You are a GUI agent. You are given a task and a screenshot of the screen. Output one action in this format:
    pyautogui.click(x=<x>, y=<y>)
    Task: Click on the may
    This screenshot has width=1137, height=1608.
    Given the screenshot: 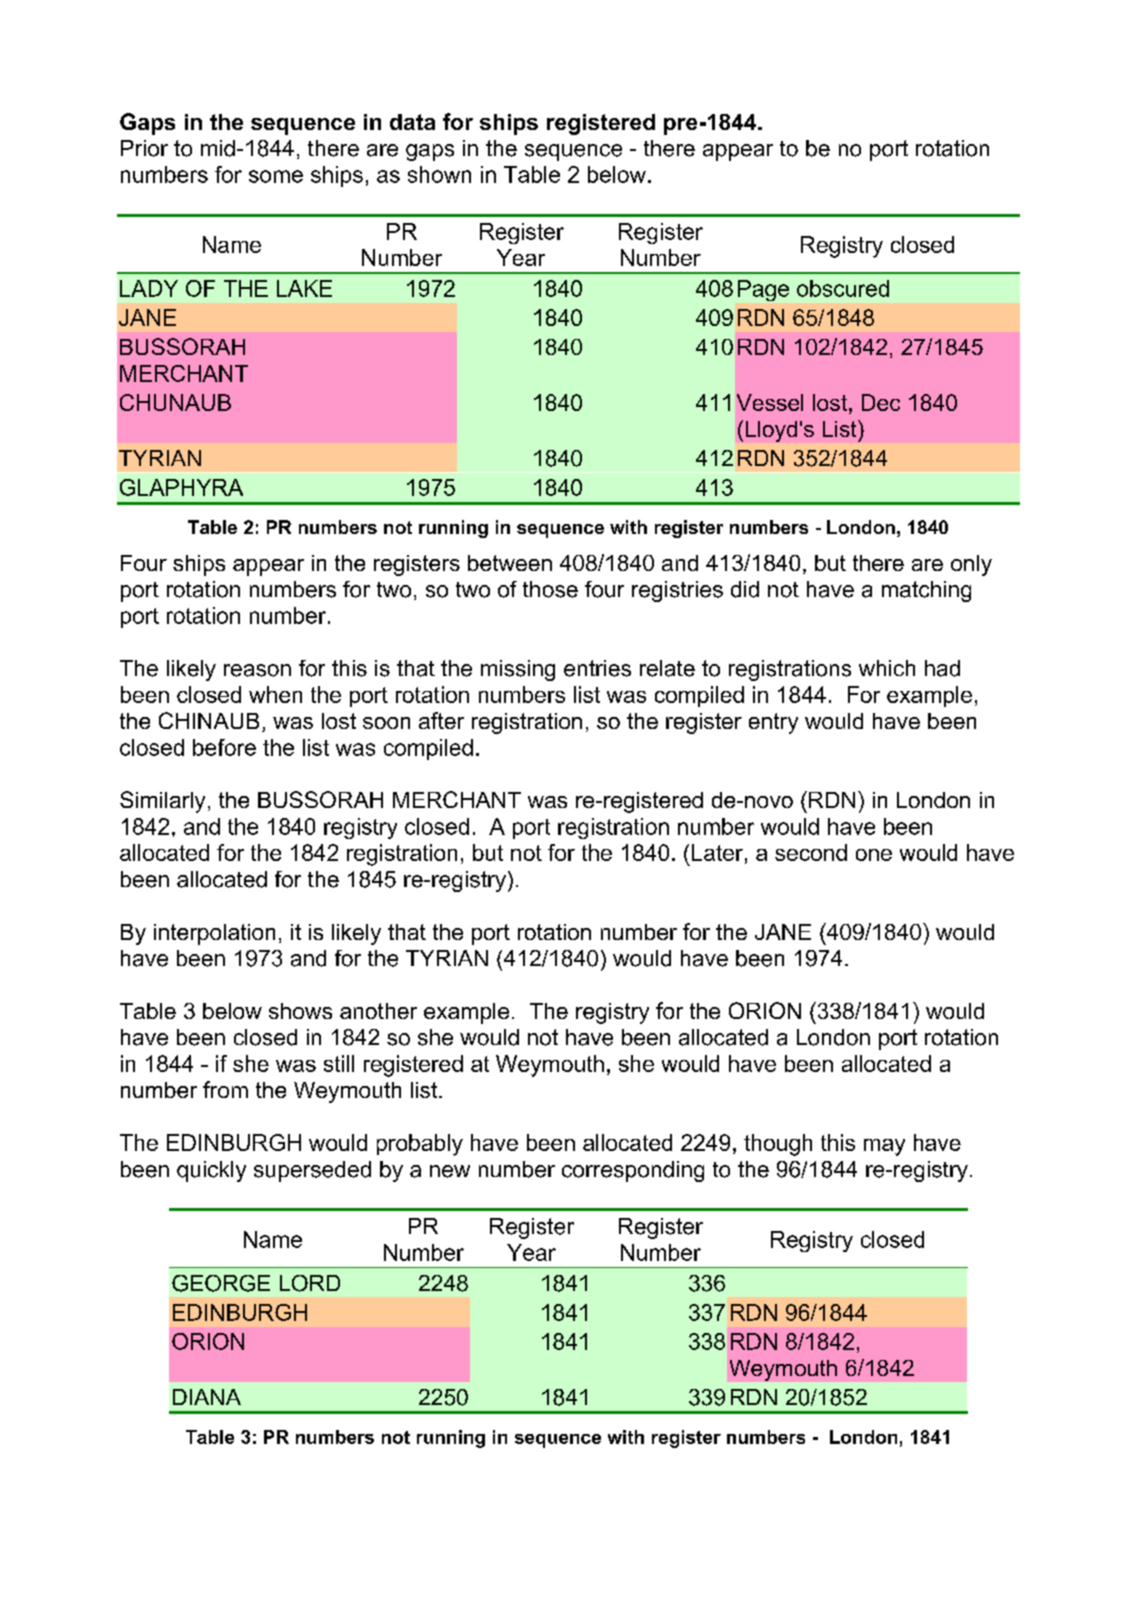 What is the action you would take?
    pyautogui.click(x=884, y=1147)
